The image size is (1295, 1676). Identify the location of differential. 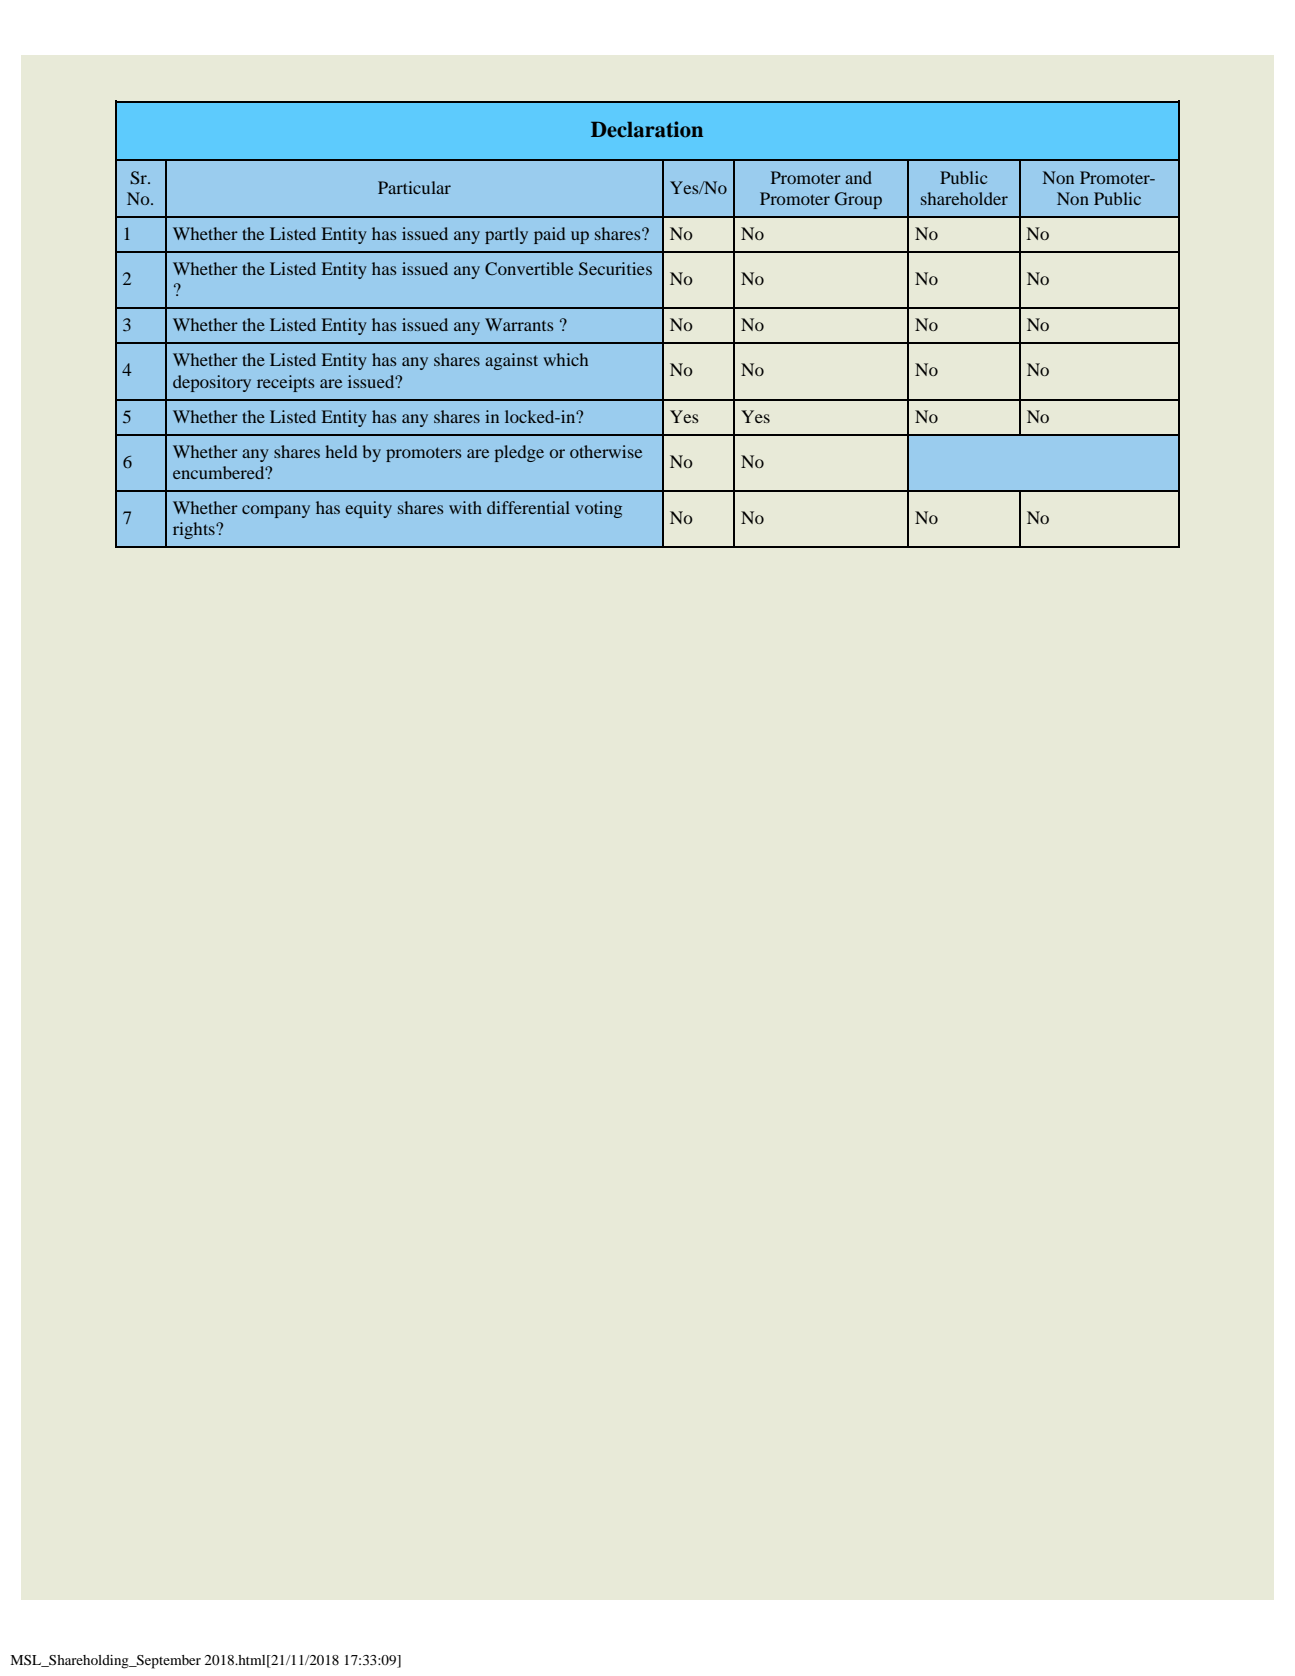
(528, 507).
